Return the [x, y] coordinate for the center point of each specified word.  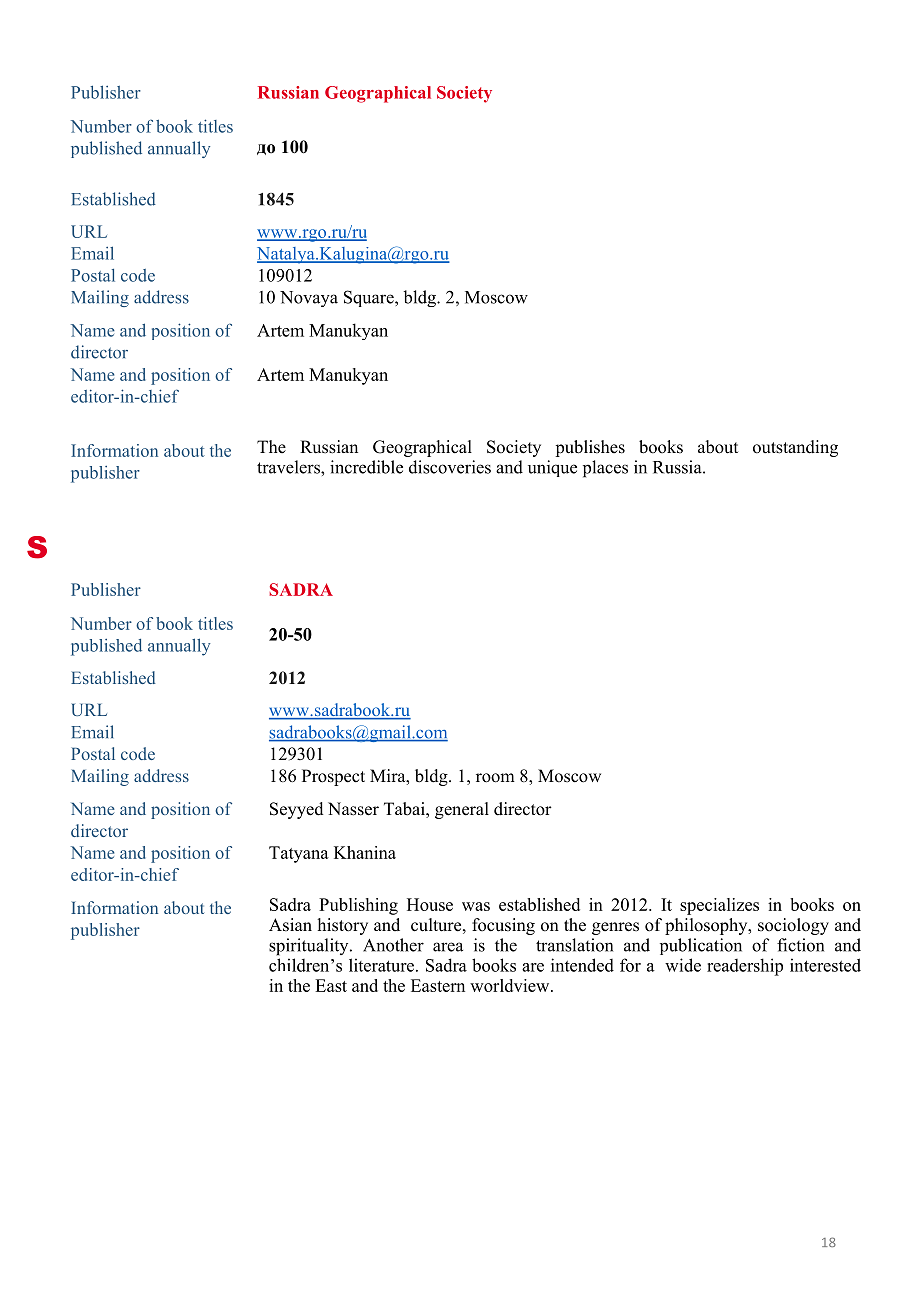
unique [552, 468]
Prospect [333, 777]
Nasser [353, 809]
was [476, 906]
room [495, 778]
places [605, 469]
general [462, 810]
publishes [590, 448]
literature [383, 965]
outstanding [795, 448]
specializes [719, 906]
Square [370, 298]
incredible [366, 467]
